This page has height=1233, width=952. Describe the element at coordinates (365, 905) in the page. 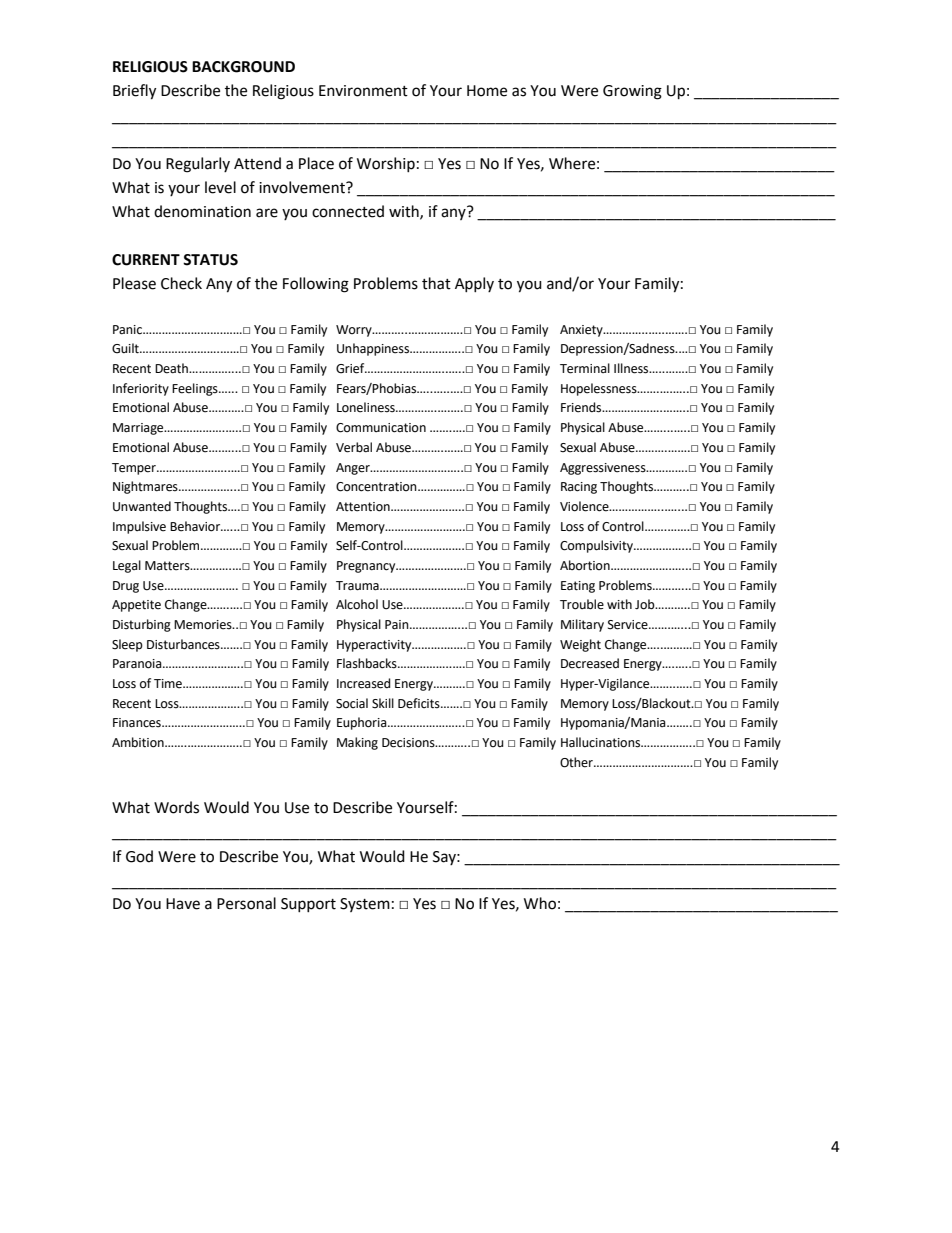

I see `System` at that location.
